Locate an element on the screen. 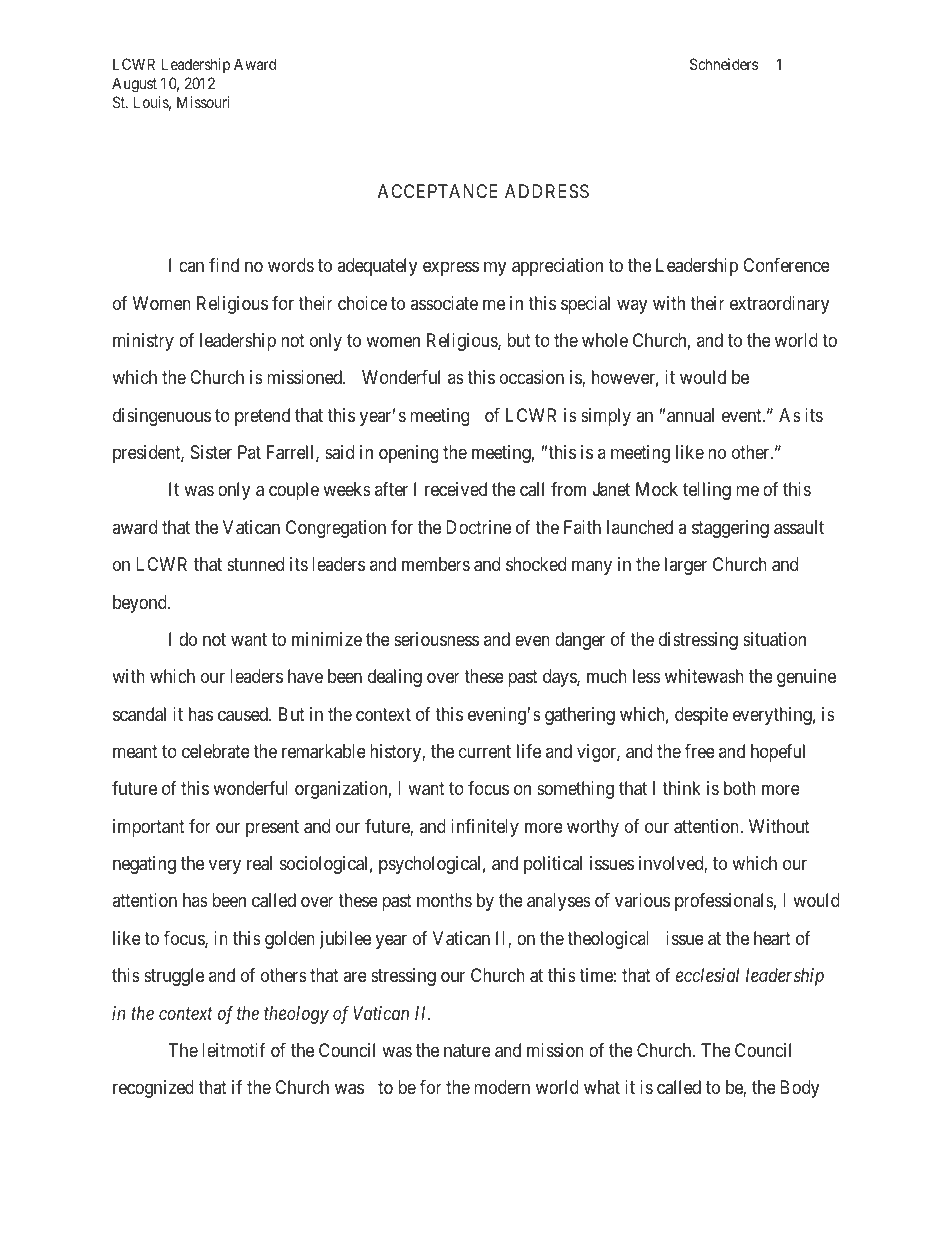 This screenshot has height=1233, width=952. stunned is located at coordinates (255, 564).
